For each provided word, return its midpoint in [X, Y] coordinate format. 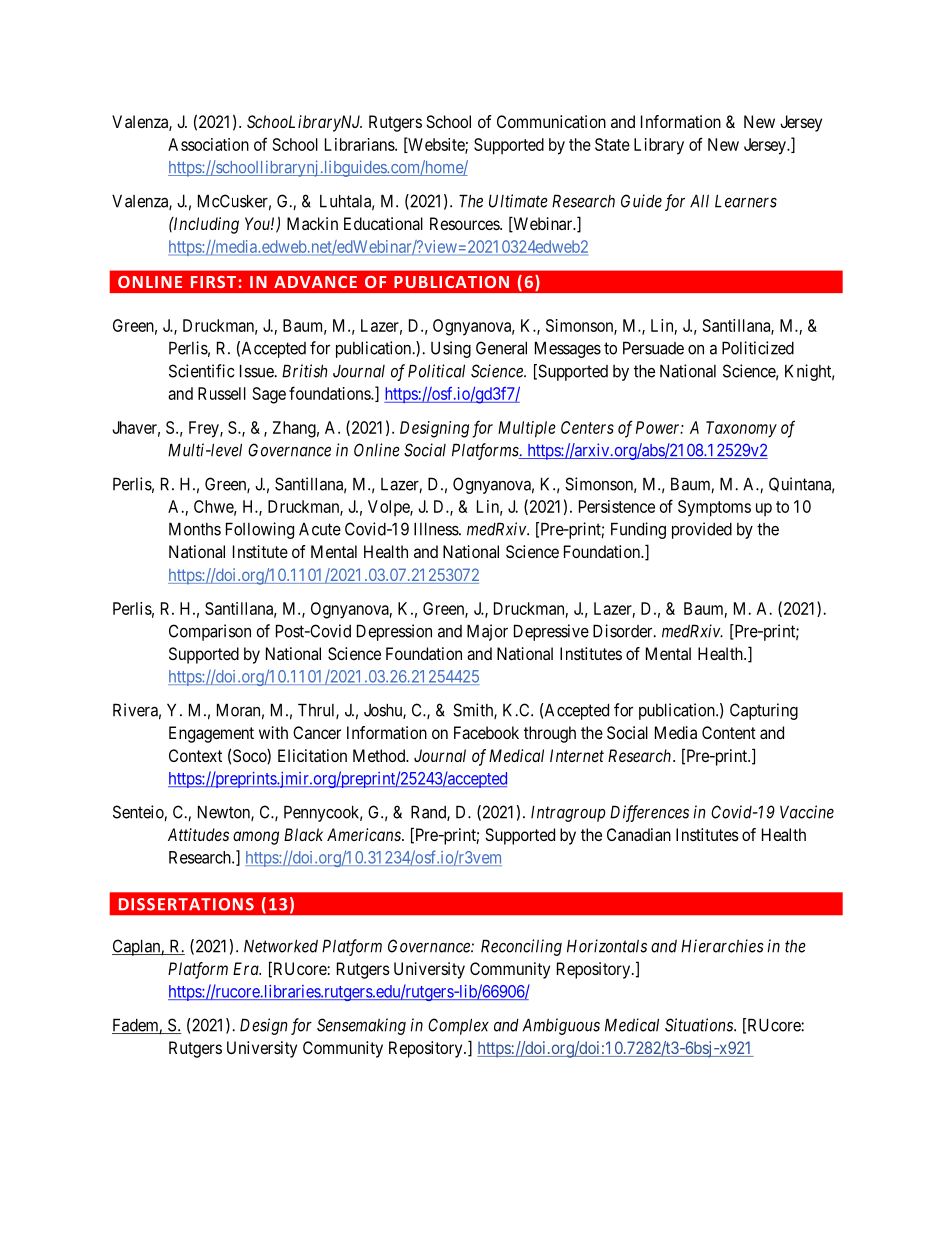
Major [487, 632]
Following [260, 530]
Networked [281, 946]
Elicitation [312, 755]
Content [729, 732]
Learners [746, 201]
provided [702, 530]
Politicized [758, 348]
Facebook [486, 732]
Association [208, 144]
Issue [257, 371]
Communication [551, 121]
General [501, 348]
